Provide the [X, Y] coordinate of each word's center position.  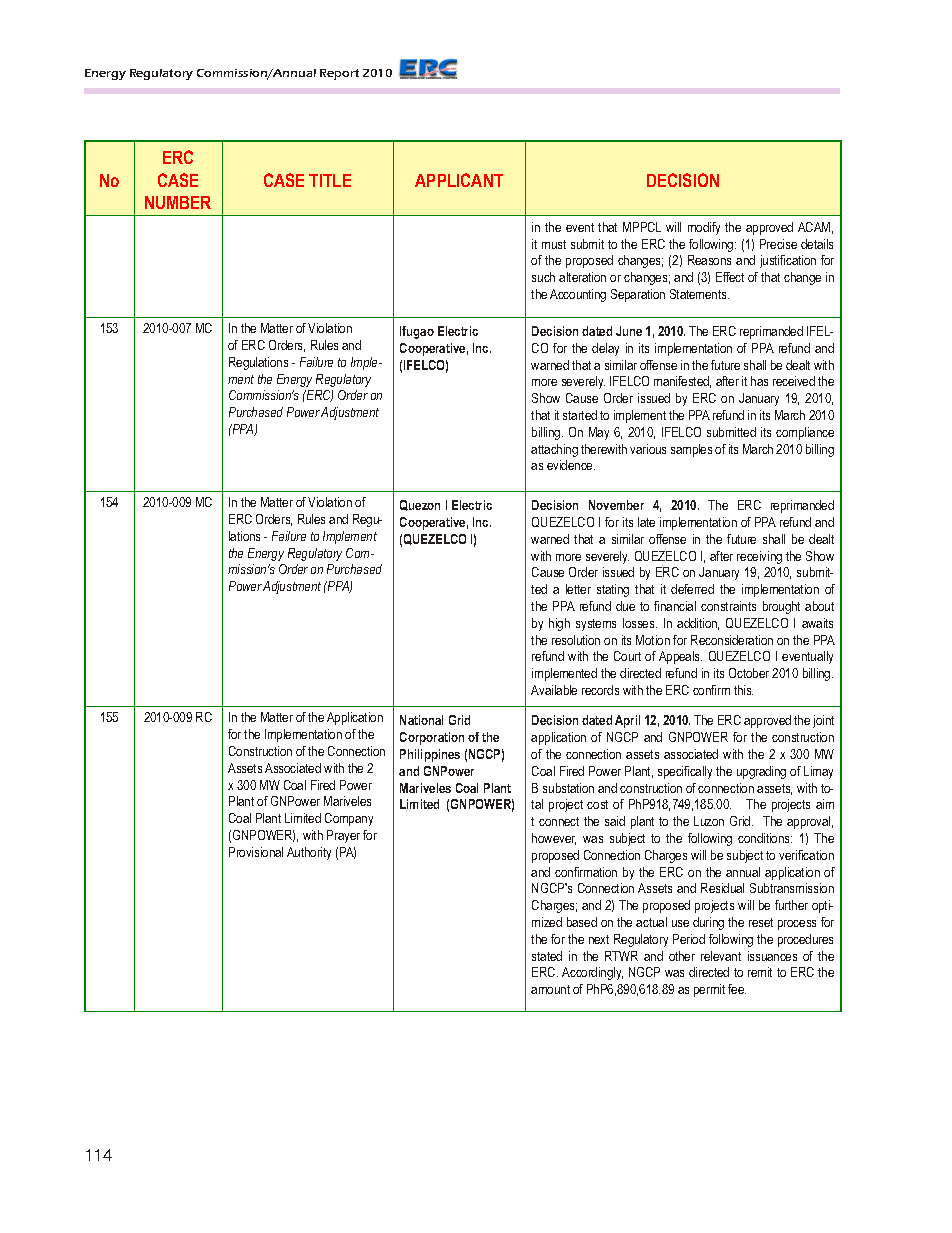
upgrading [761, 772]
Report [339, 74]
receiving [759, 557]
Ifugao [417, 332]
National [421, 720]
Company [349, 819]
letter [578, 589]
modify [704, 228]
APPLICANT [459, 180]
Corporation [432, 738]
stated [547, 956]
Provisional [256, 852]
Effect [730, 277]
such [543, 277]
